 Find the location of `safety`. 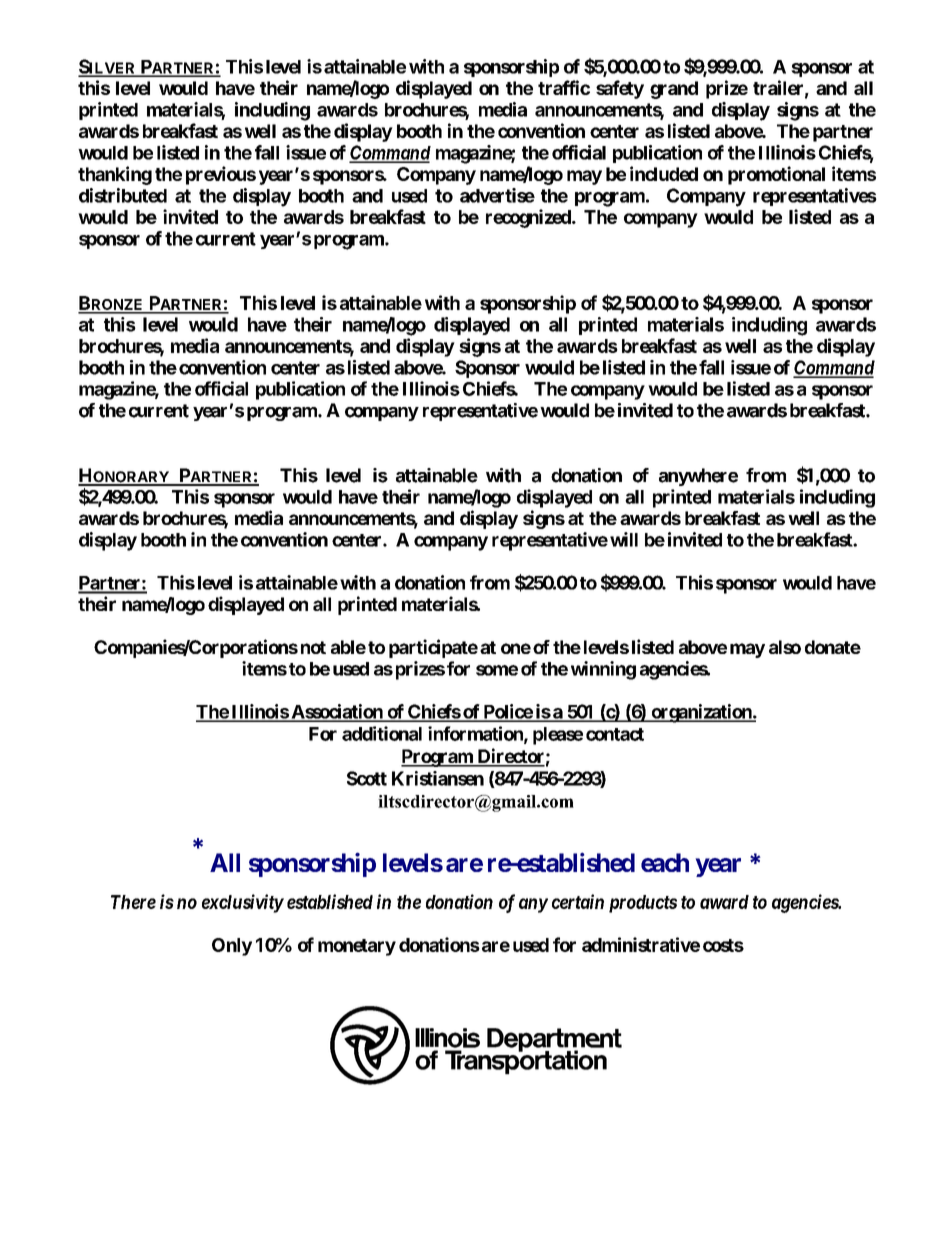

safety is located at coordinates (620, 89).
